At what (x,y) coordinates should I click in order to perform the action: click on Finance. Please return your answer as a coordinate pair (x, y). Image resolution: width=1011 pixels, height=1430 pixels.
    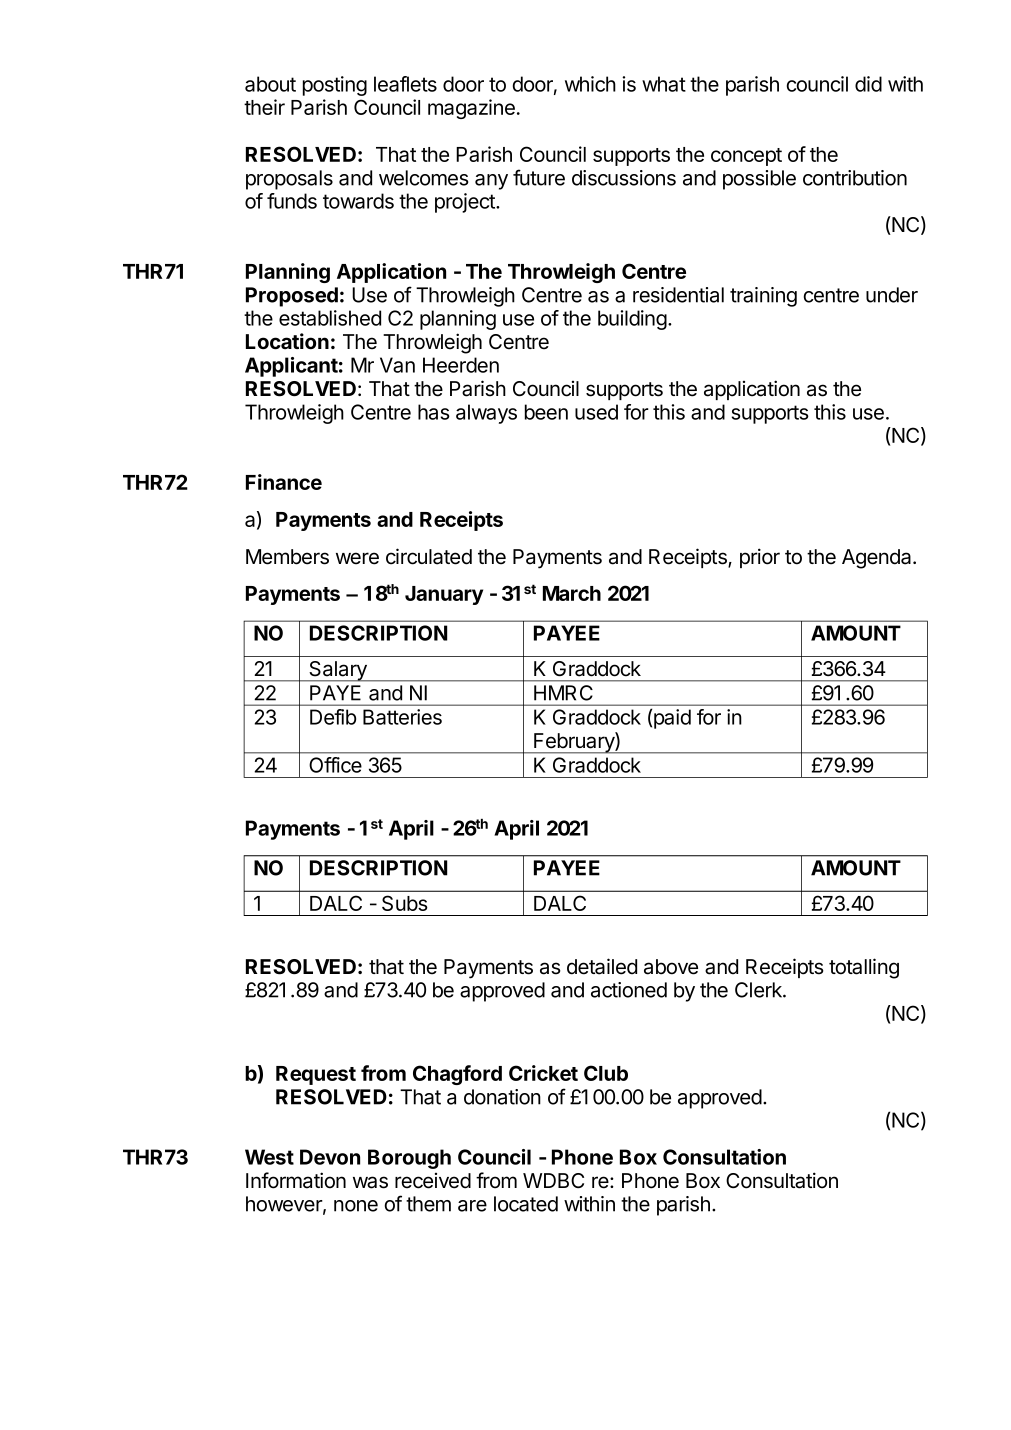
    Looking at the image, I should click on (284, 482).
